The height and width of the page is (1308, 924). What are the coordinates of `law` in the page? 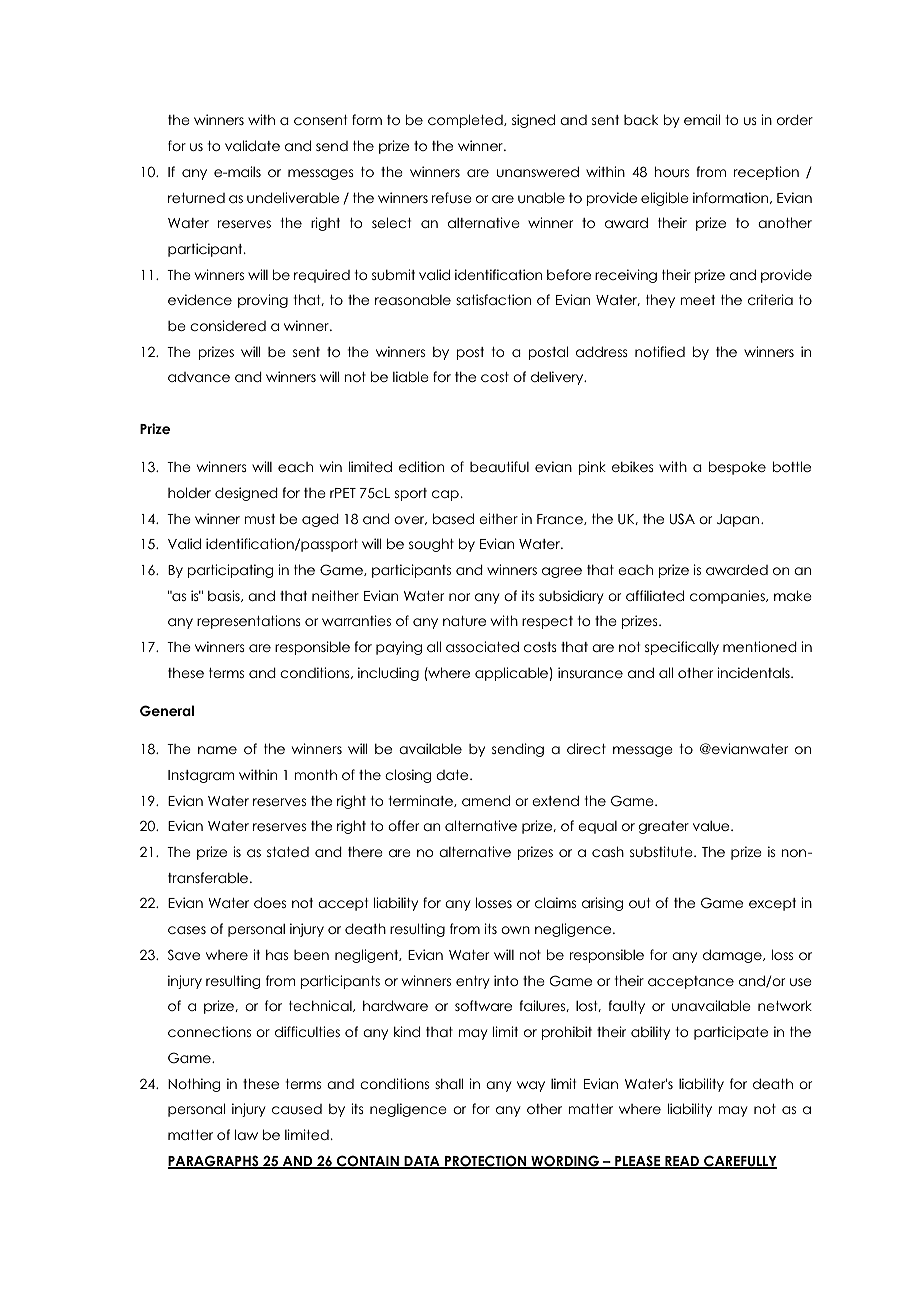 It's located at (246, 1134).
